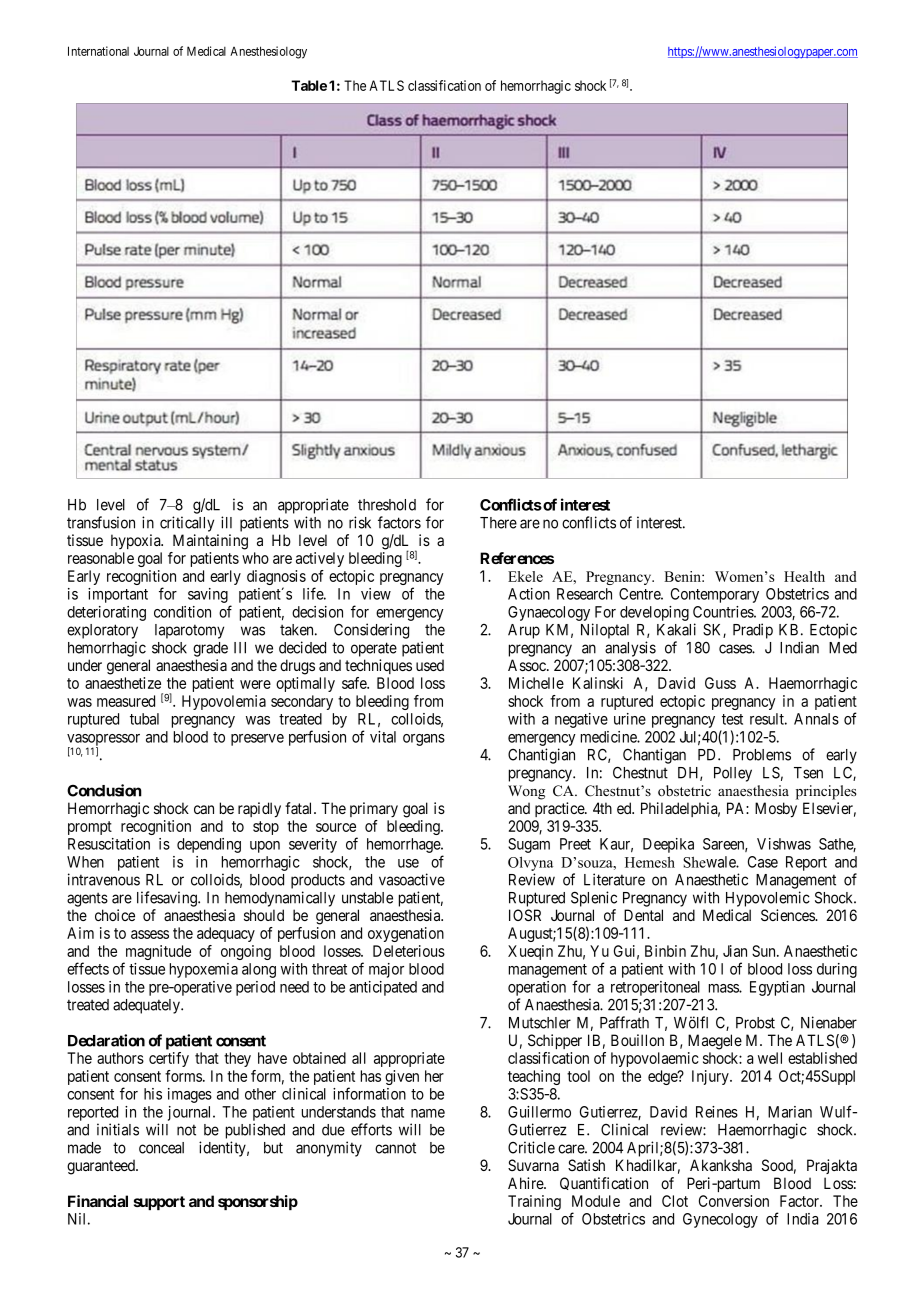  Describe the element at coordinates (715, 595) in the image. I see `Contemporary` at that location.
